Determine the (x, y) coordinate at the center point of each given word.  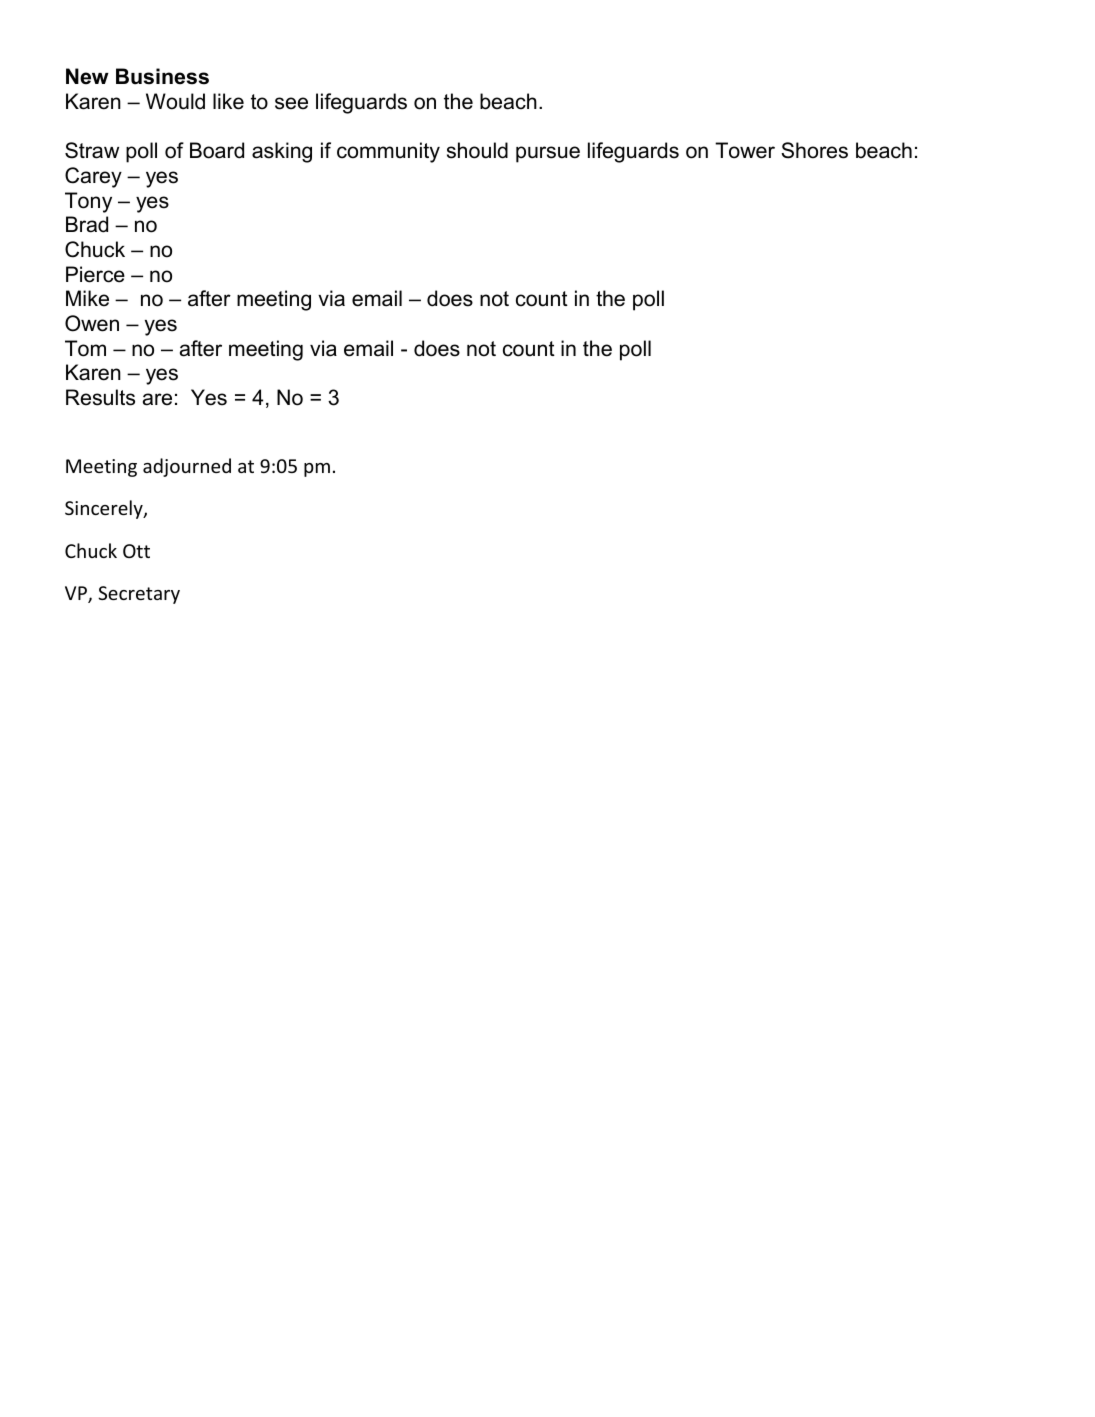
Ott (136, 551)
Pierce (95, 274)
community (388, 152)
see (291, 103)
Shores (814, 150)
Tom (85, 348)
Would (175, 101)
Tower (745, 150)
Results (100, 397)
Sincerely (105, 509)
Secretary (139, 595)
